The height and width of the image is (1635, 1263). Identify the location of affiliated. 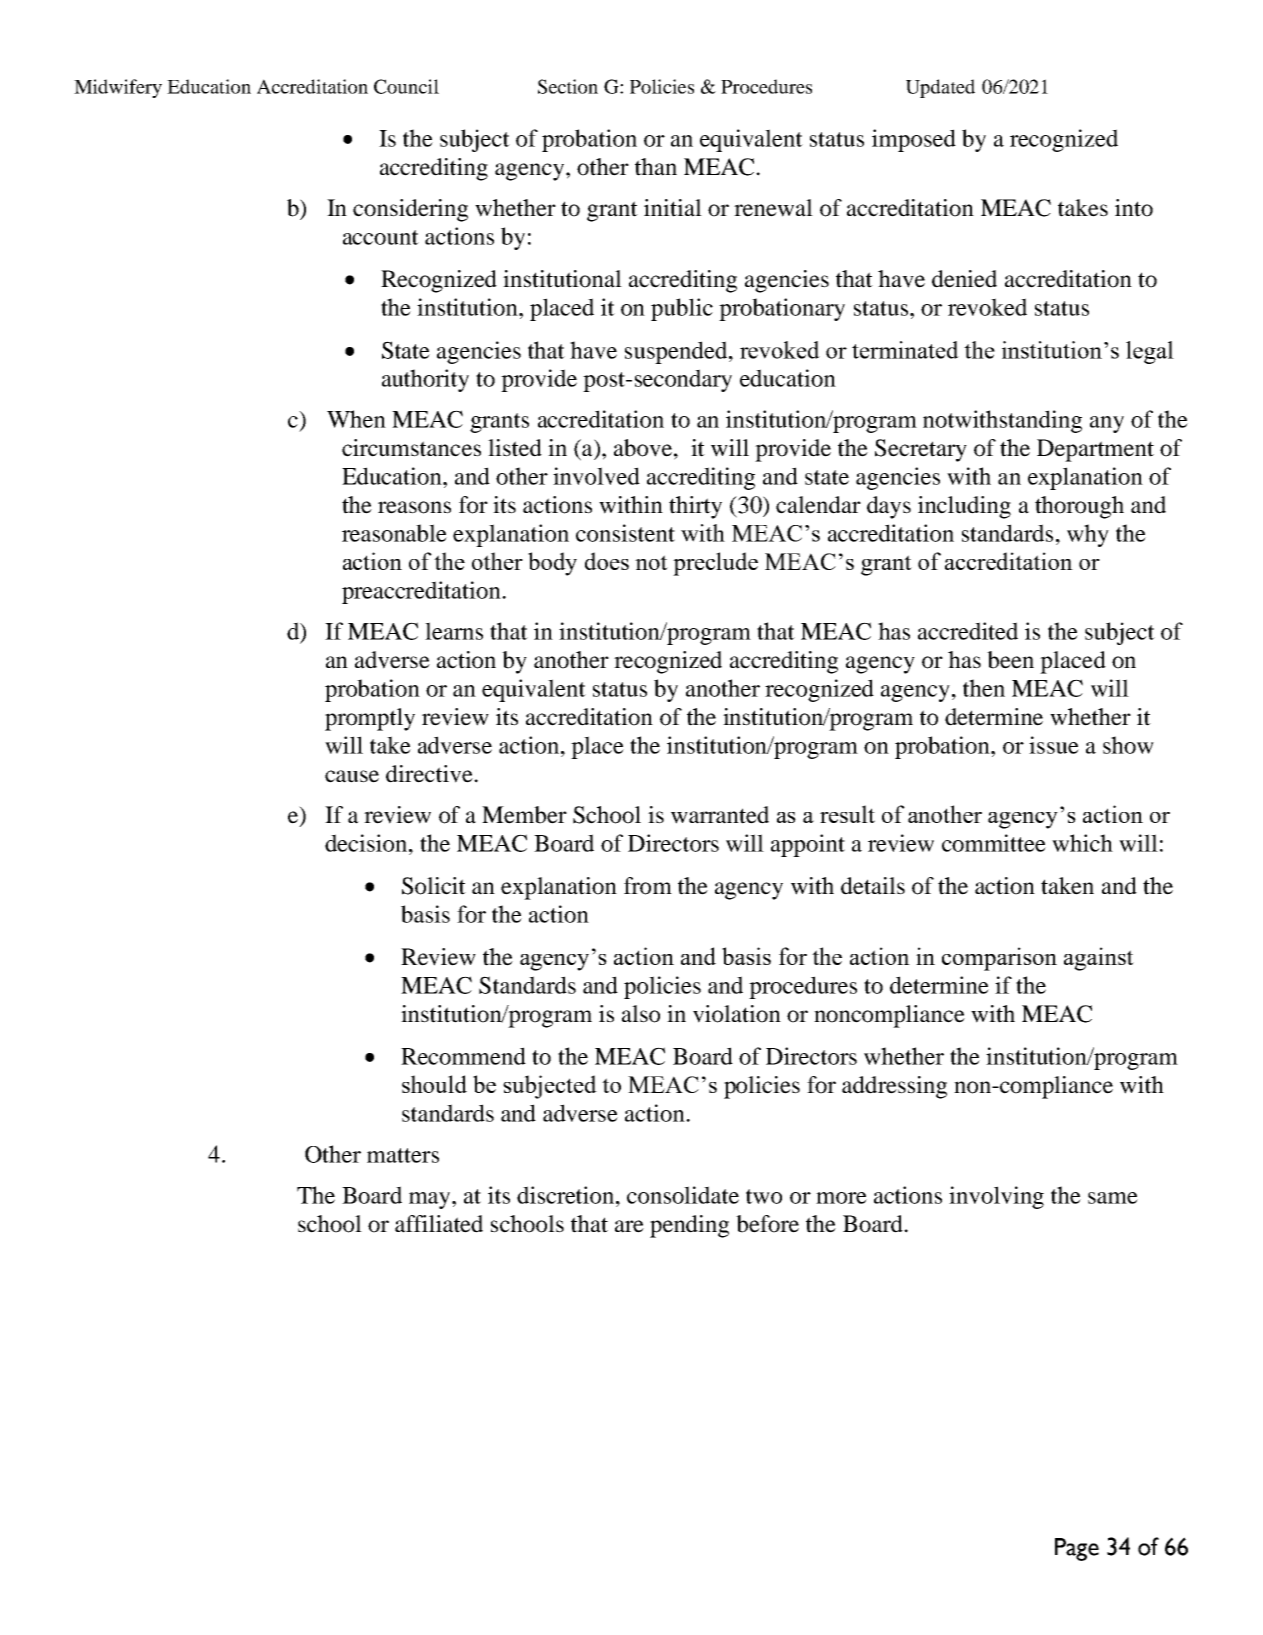
(439, 1224).
